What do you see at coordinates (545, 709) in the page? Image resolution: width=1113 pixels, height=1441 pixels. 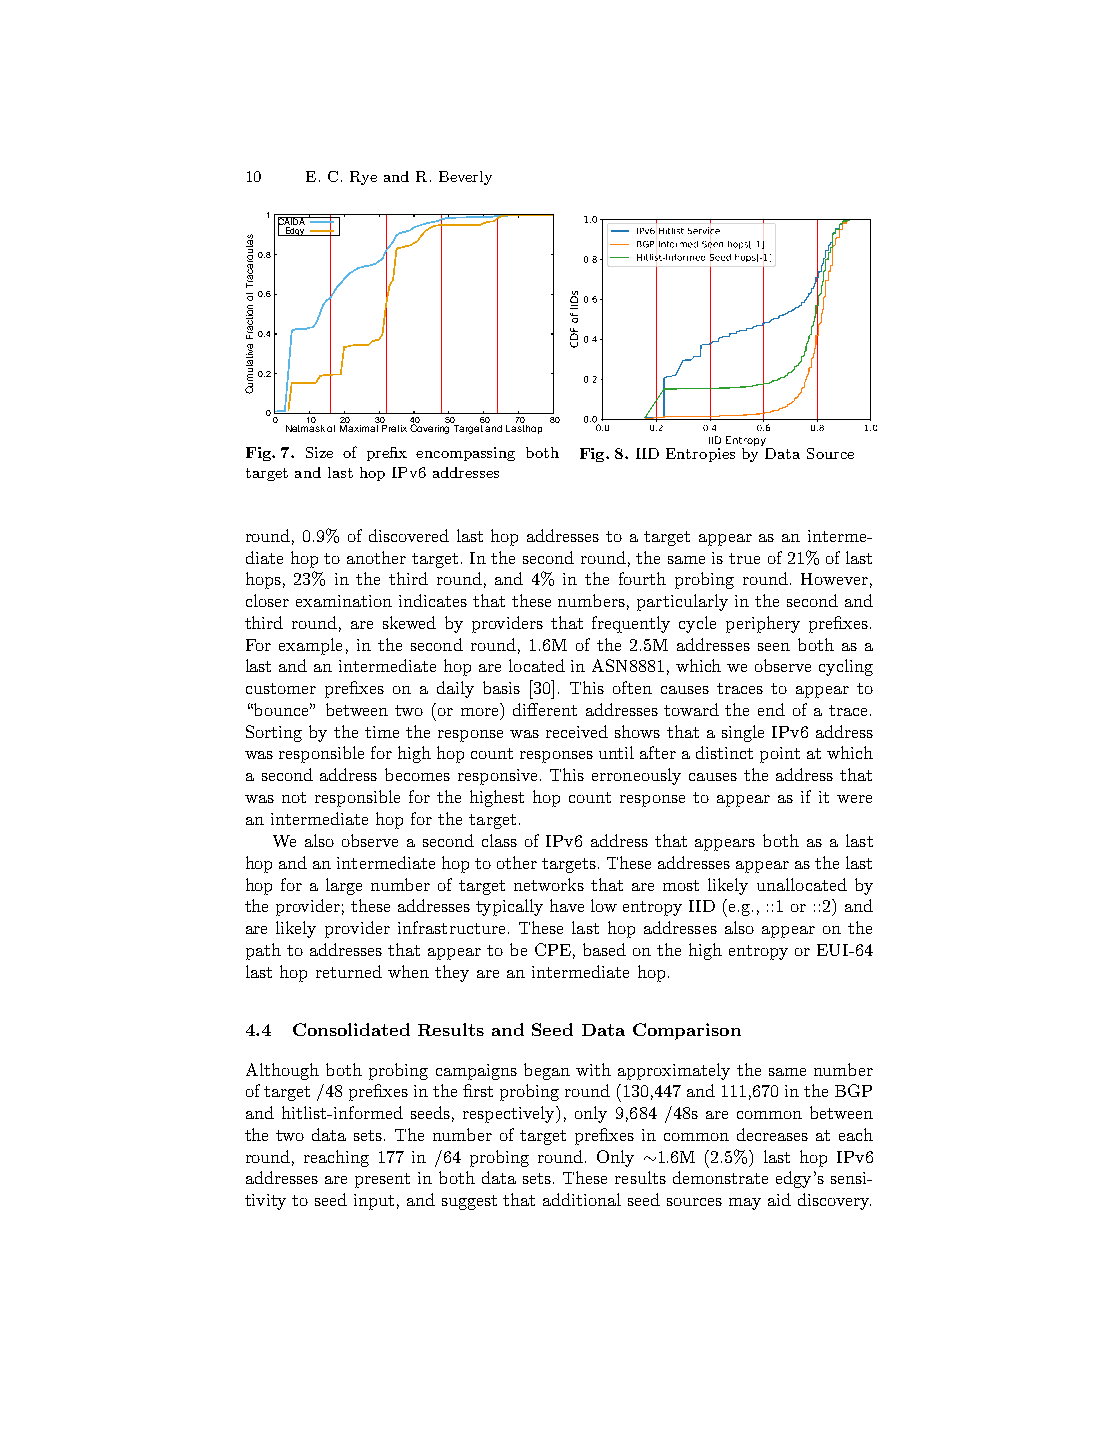 I see `different` at bounding box center [545, 709].
